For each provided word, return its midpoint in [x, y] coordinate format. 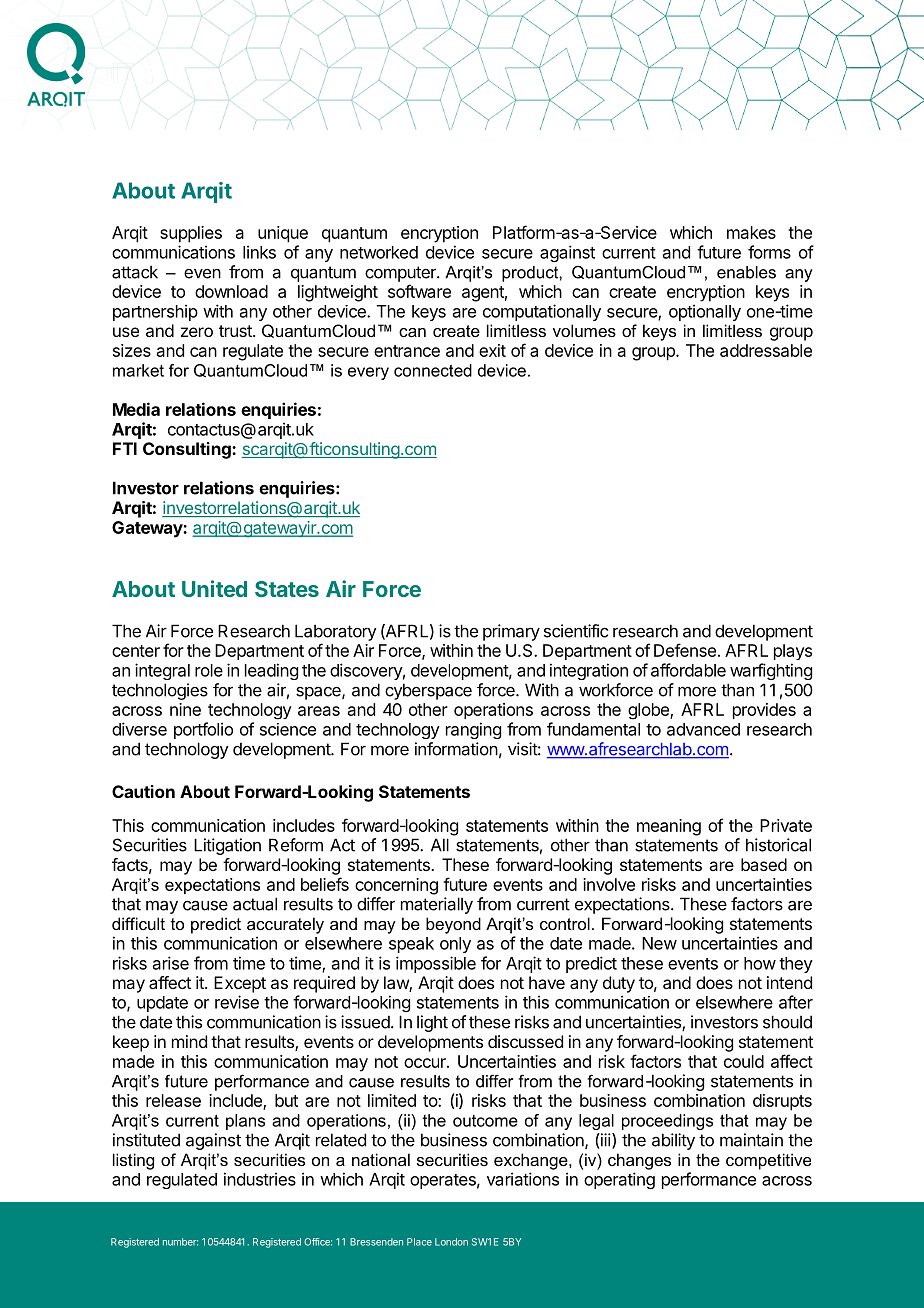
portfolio [203, 730]
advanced [703, 729]
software [419, 291]
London [451, 1242]
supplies [191, 234]
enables [746, 272]
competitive [768, 1161]
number [180, 1242]
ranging [473, 730]
